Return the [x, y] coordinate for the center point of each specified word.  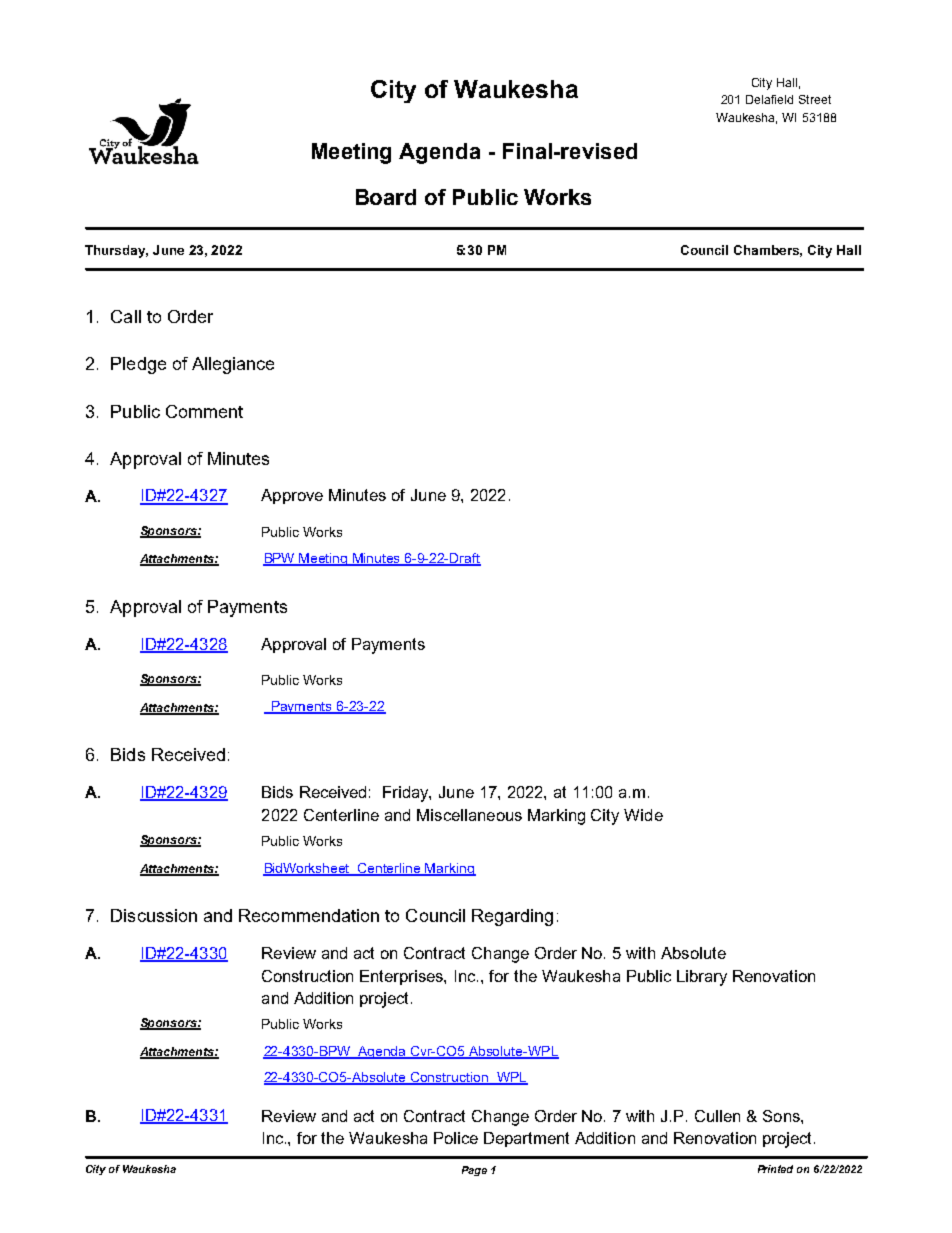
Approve [292, 496]
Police [456, 1138]
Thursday [116, 251]
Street [815, 99]
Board [386, 197]
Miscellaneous [469, 815]
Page [474, 1171]
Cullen [717, 1116]
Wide [643, 815]
